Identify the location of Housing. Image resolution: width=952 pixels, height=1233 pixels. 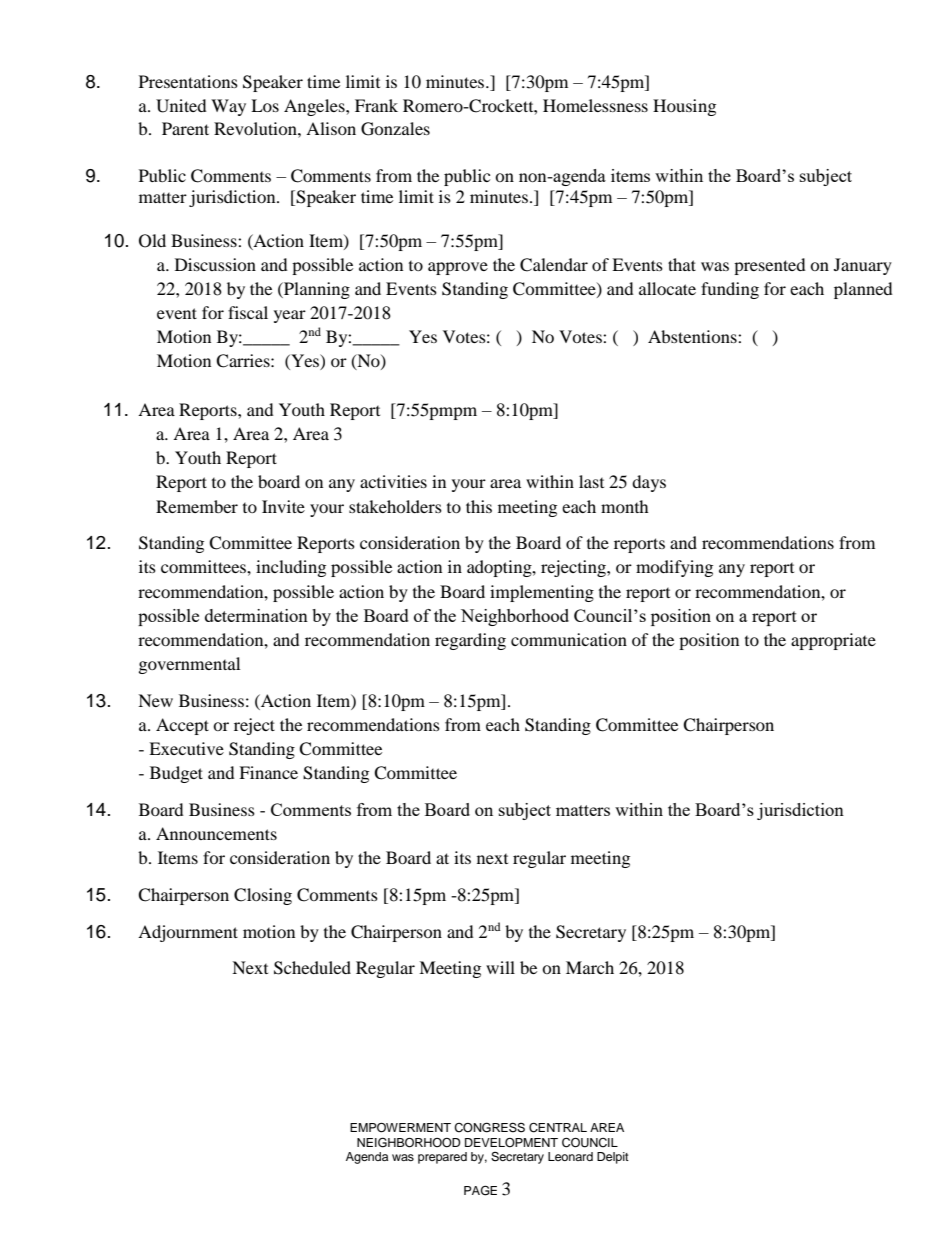
(684, 107).
